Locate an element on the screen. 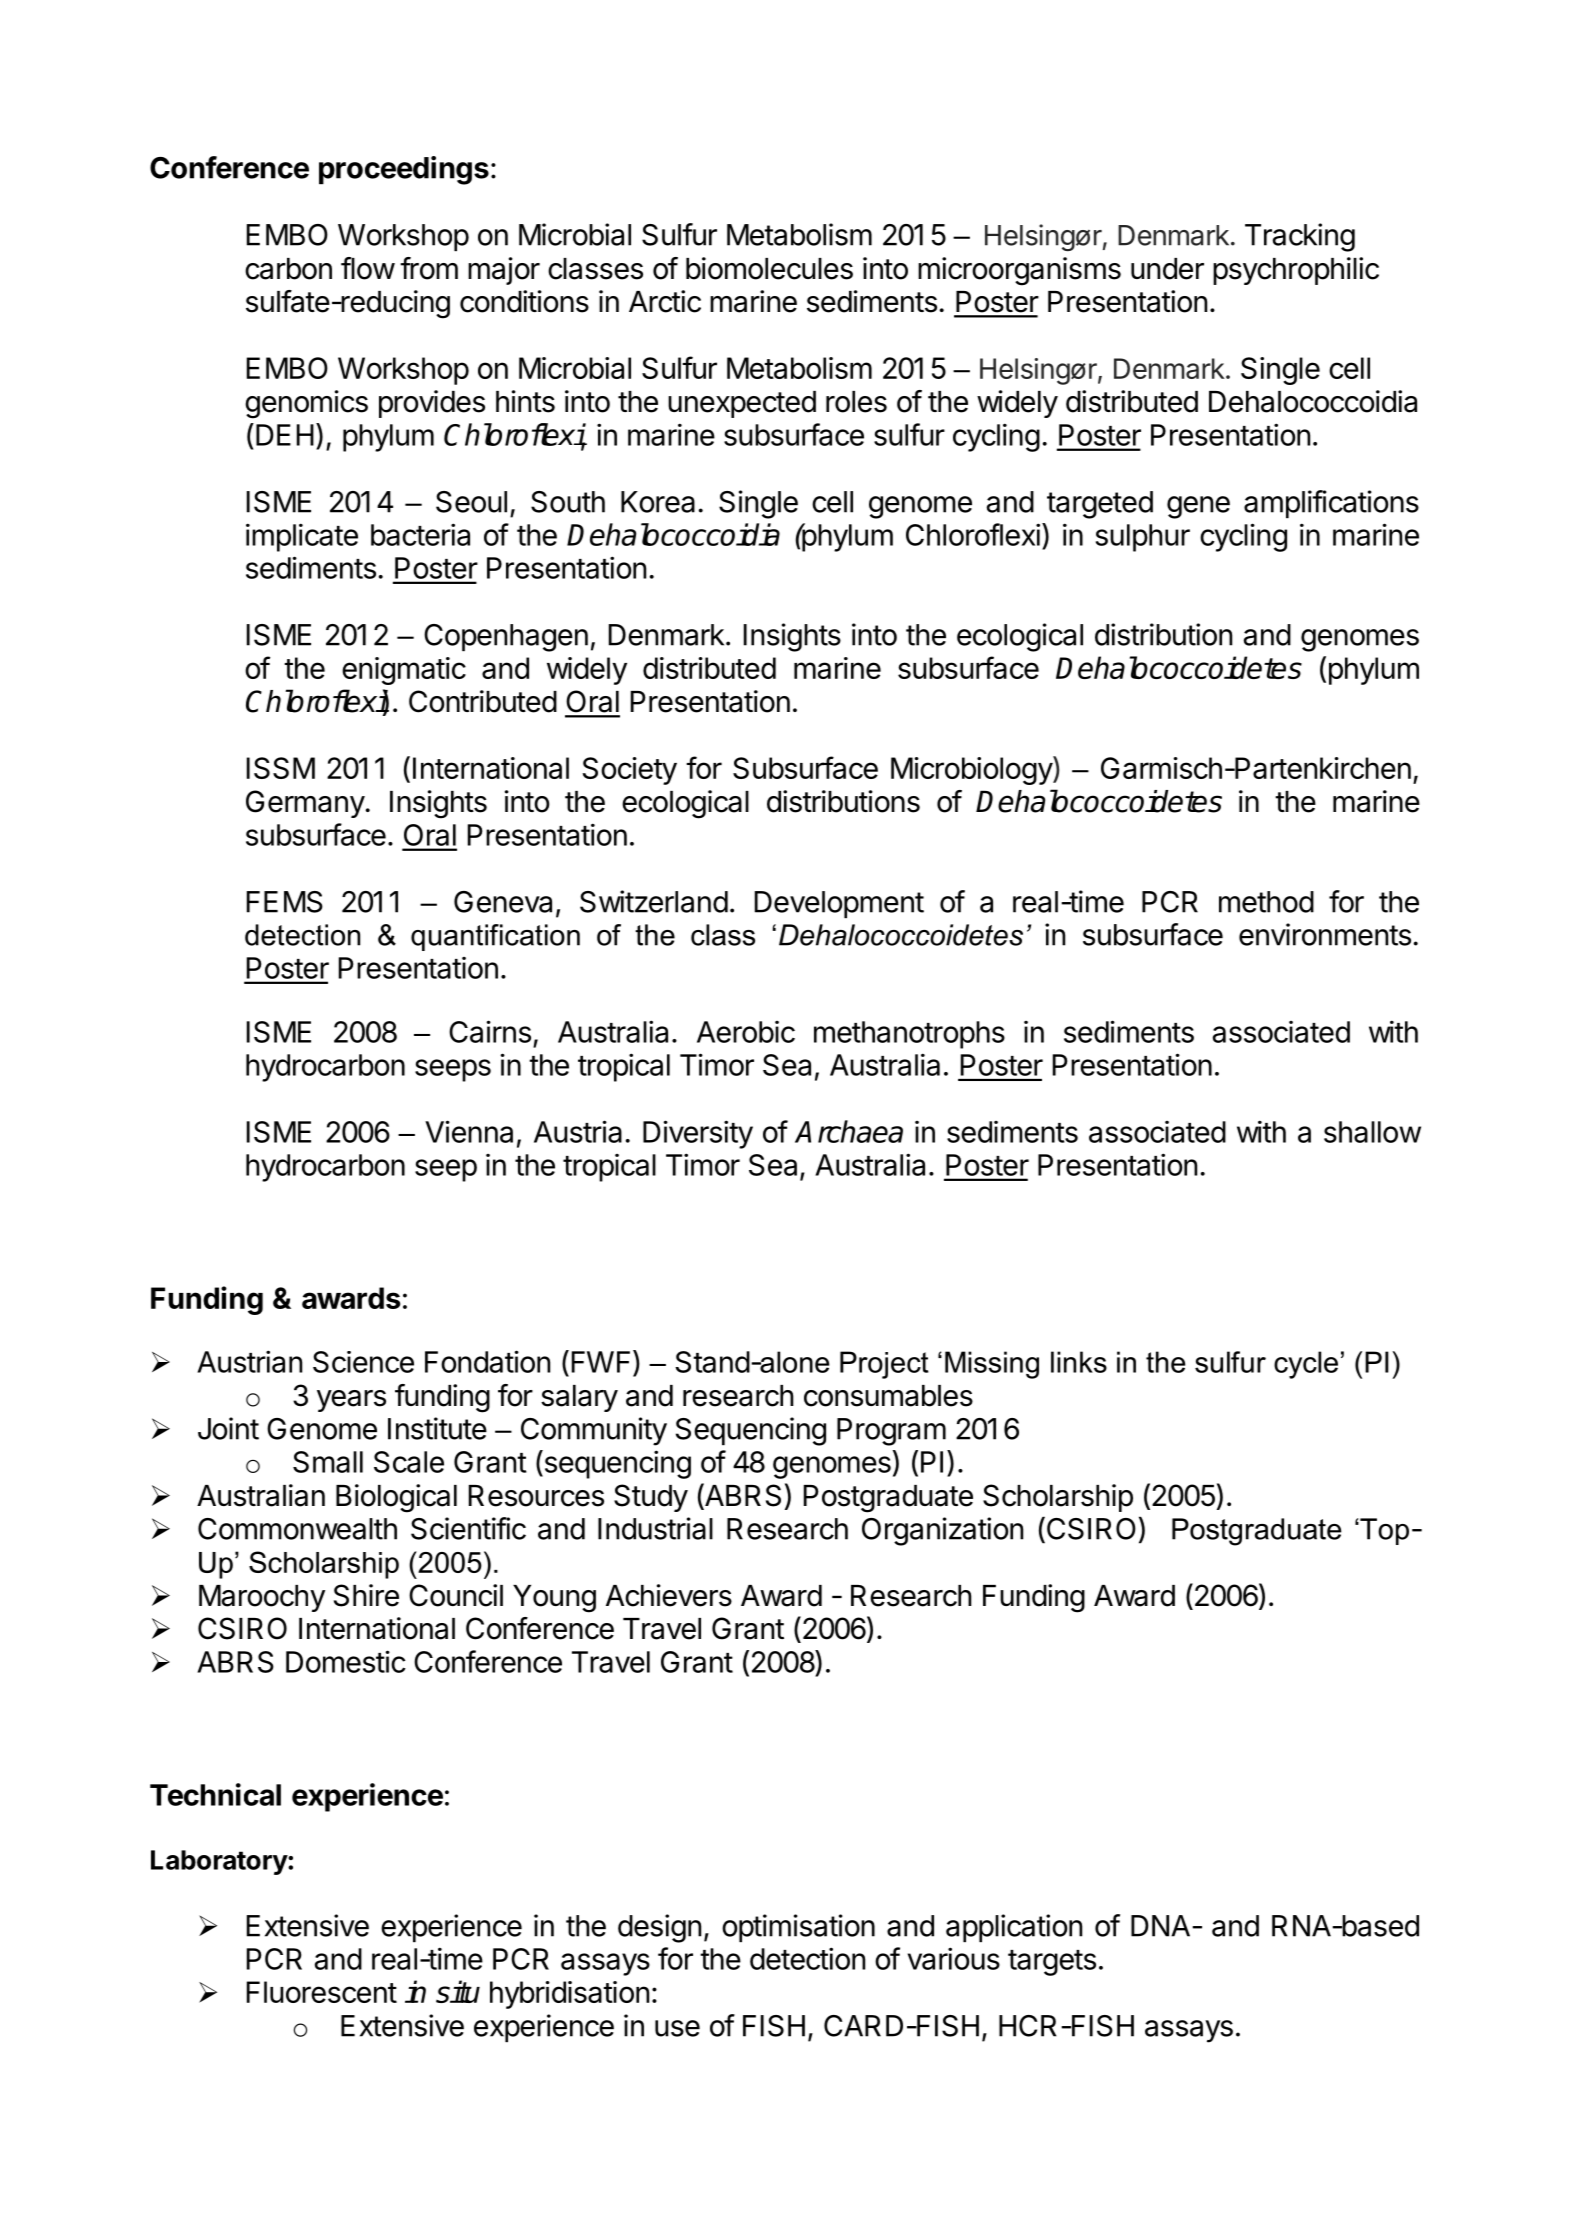 This screenshot has height=2218, width=1569. Tracking is located at coordinates (1300, 237).
